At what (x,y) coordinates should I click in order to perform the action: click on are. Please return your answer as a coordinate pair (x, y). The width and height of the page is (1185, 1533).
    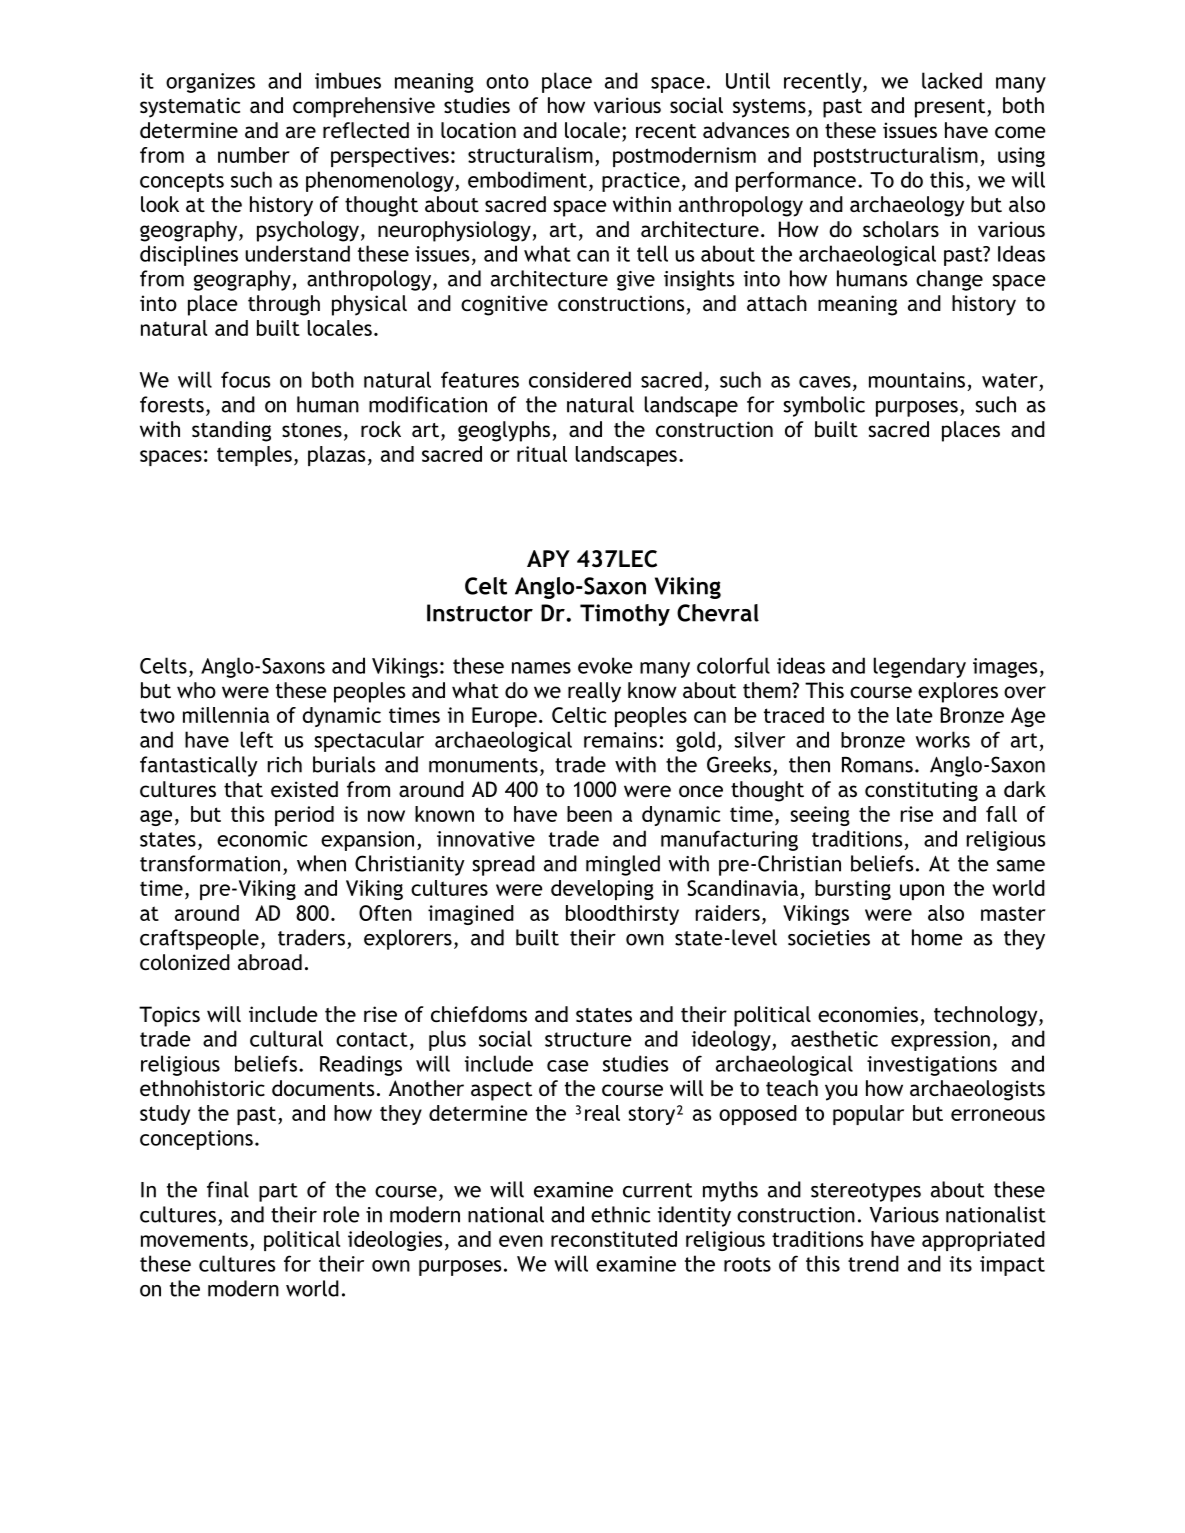
    Looking at the image, I should click on (301, 132).
